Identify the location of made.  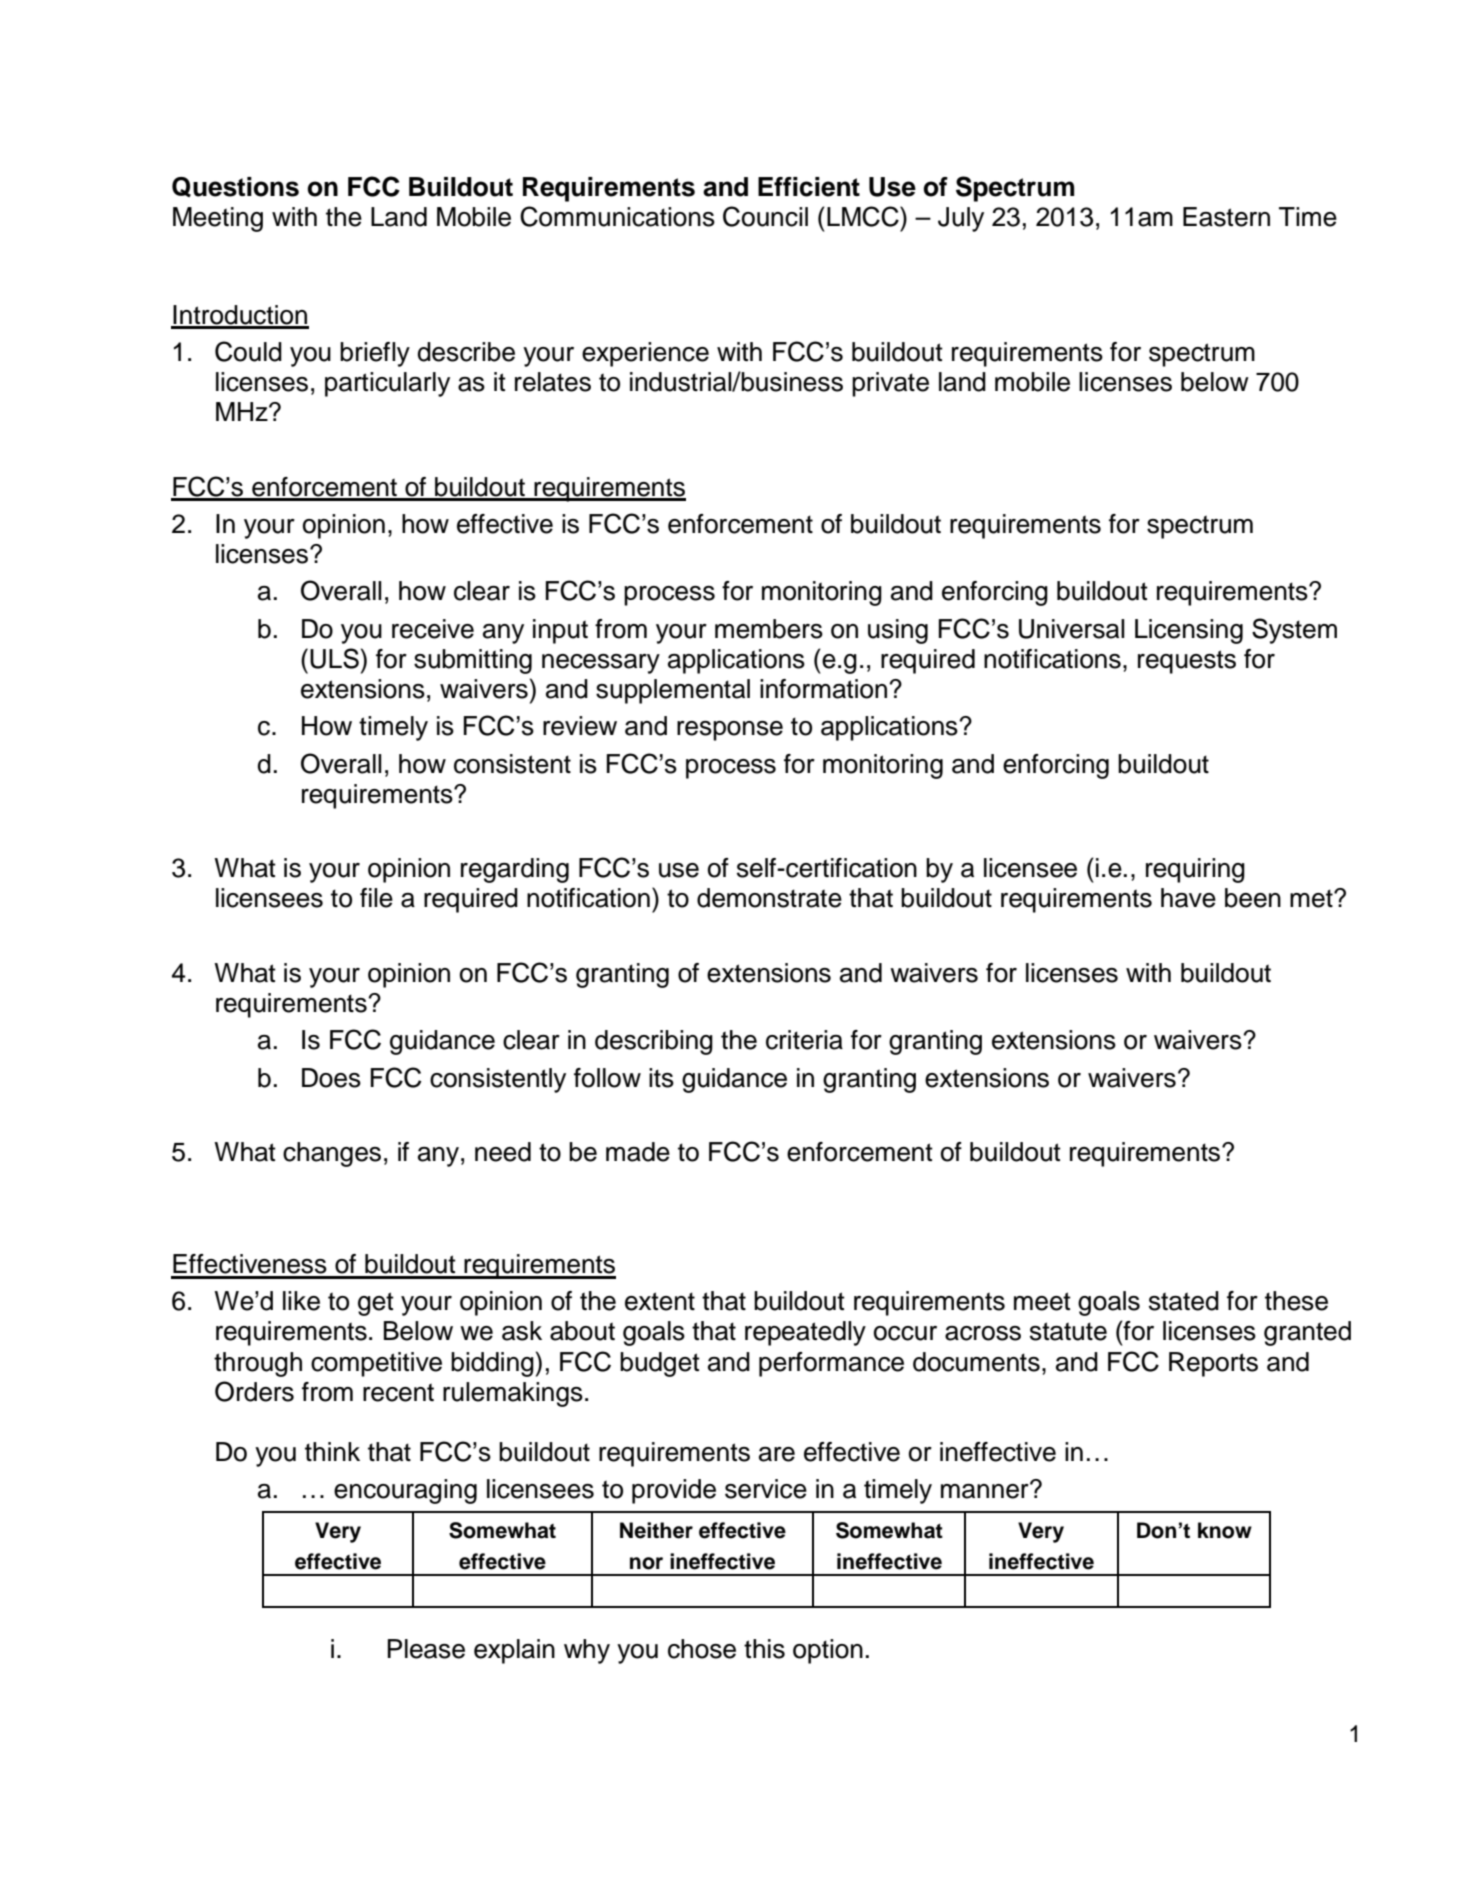
(638, 1152).
